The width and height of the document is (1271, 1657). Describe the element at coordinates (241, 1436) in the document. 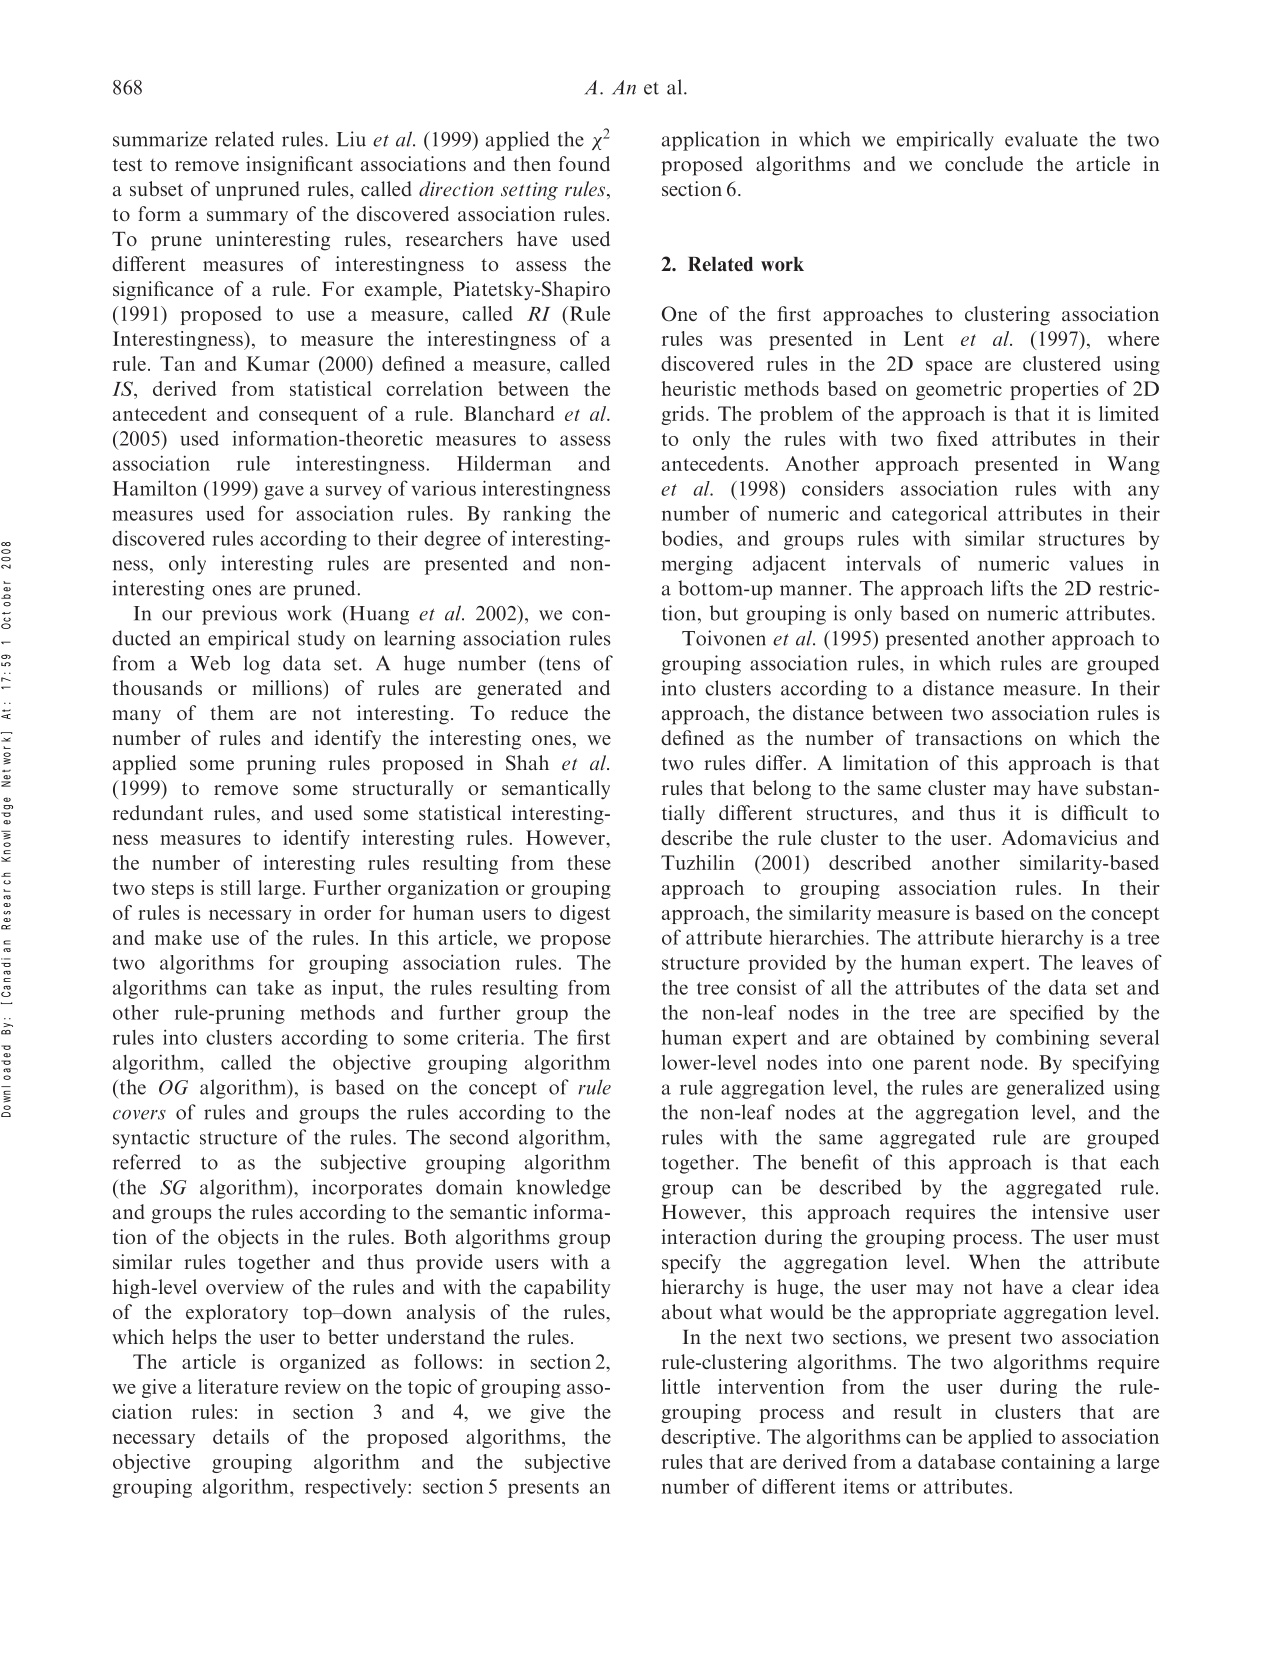

I see `details` at that location.
